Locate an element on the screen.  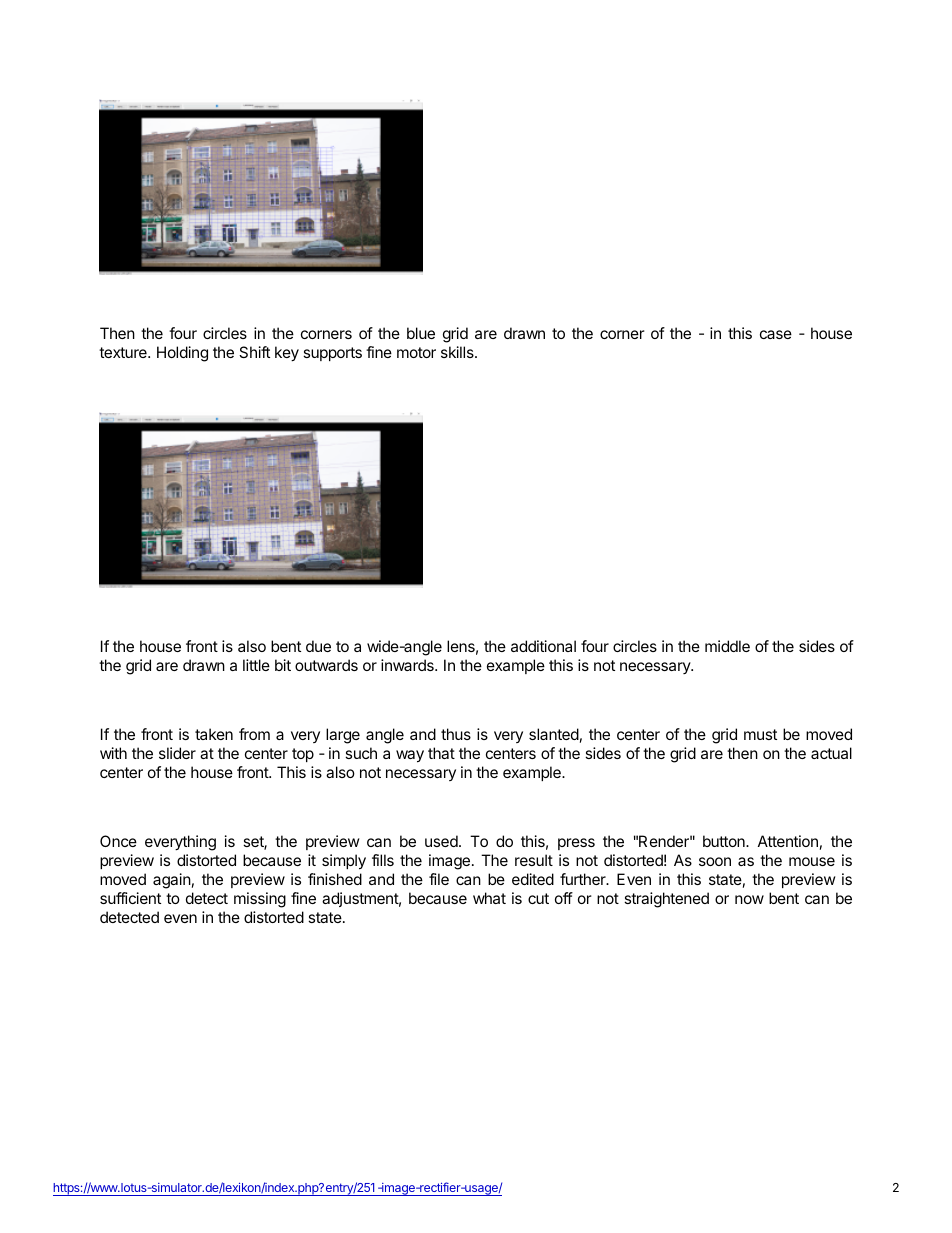
skills is located at coordinates (458, 352).
